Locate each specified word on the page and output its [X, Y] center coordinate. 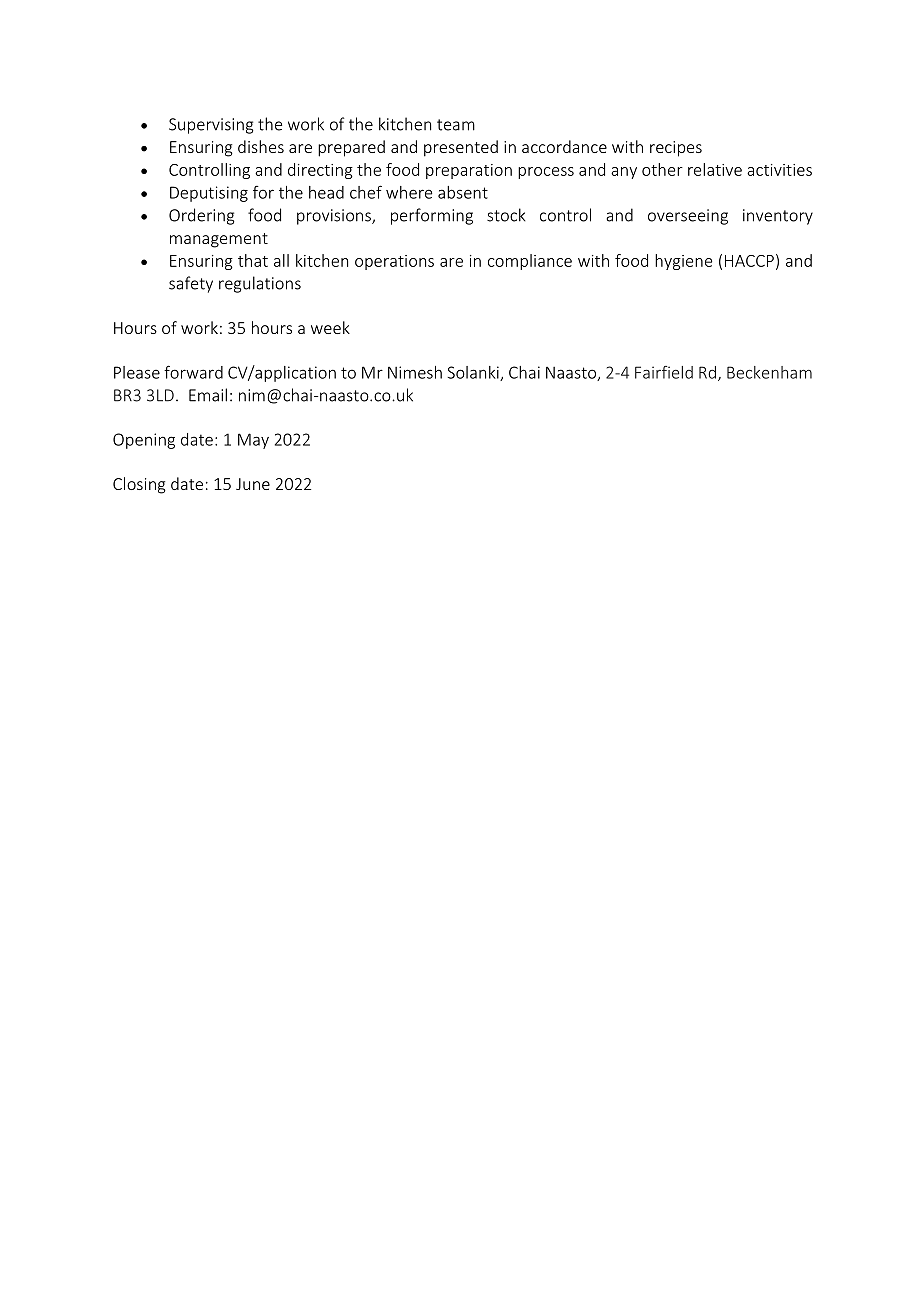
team [456, 125]
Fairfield [664, 372]
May [253, 441]
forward [193, 372]
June [253, 484]
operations [394, 262]
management [219, 240]
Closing [139, 485]
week [330, 327]
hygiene [683, 262]
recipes [676, 149]
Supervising [211, 126]
